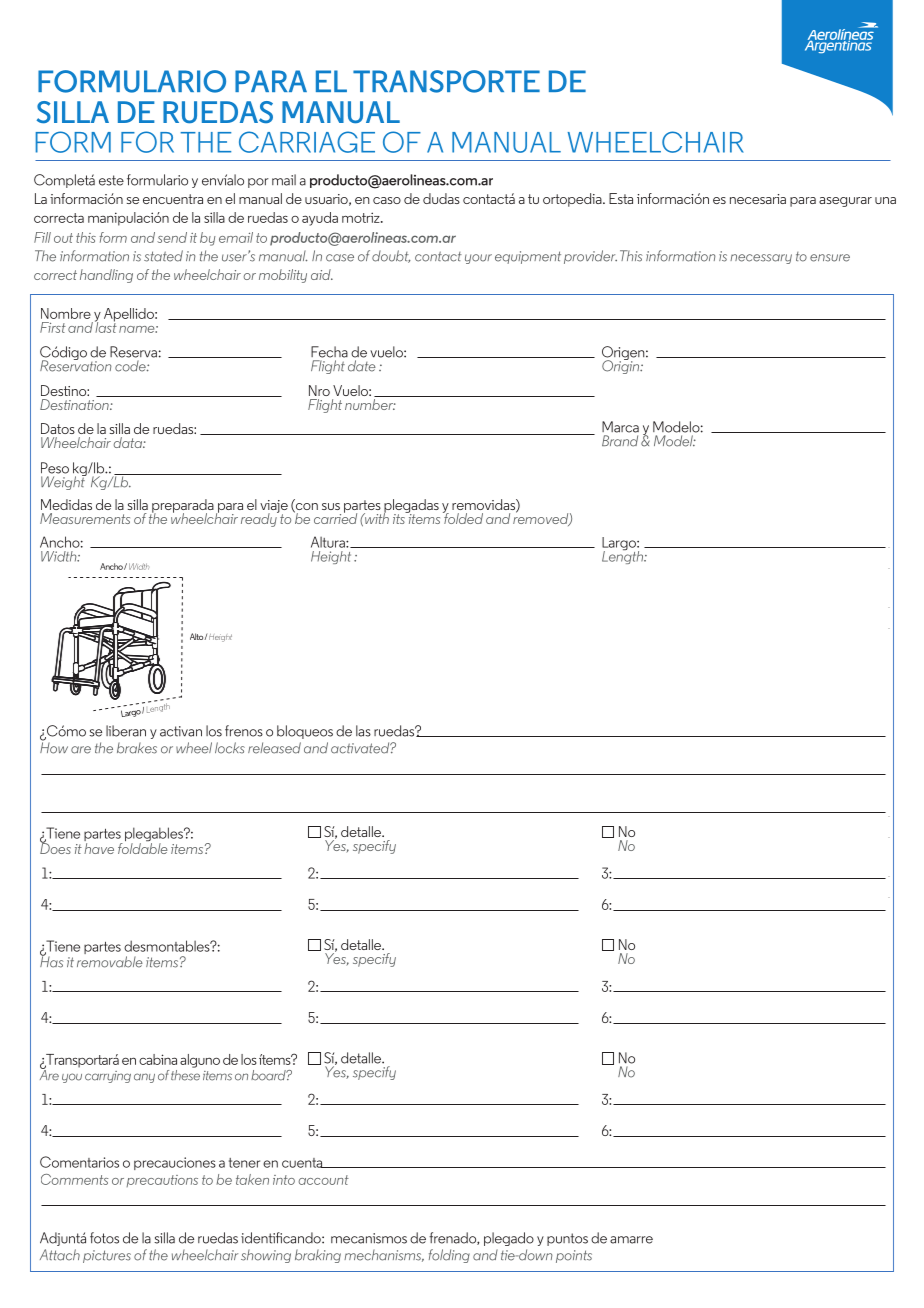  Describe the element at coordinates (104, 1238) in the image. I see `fotos` at that location.
